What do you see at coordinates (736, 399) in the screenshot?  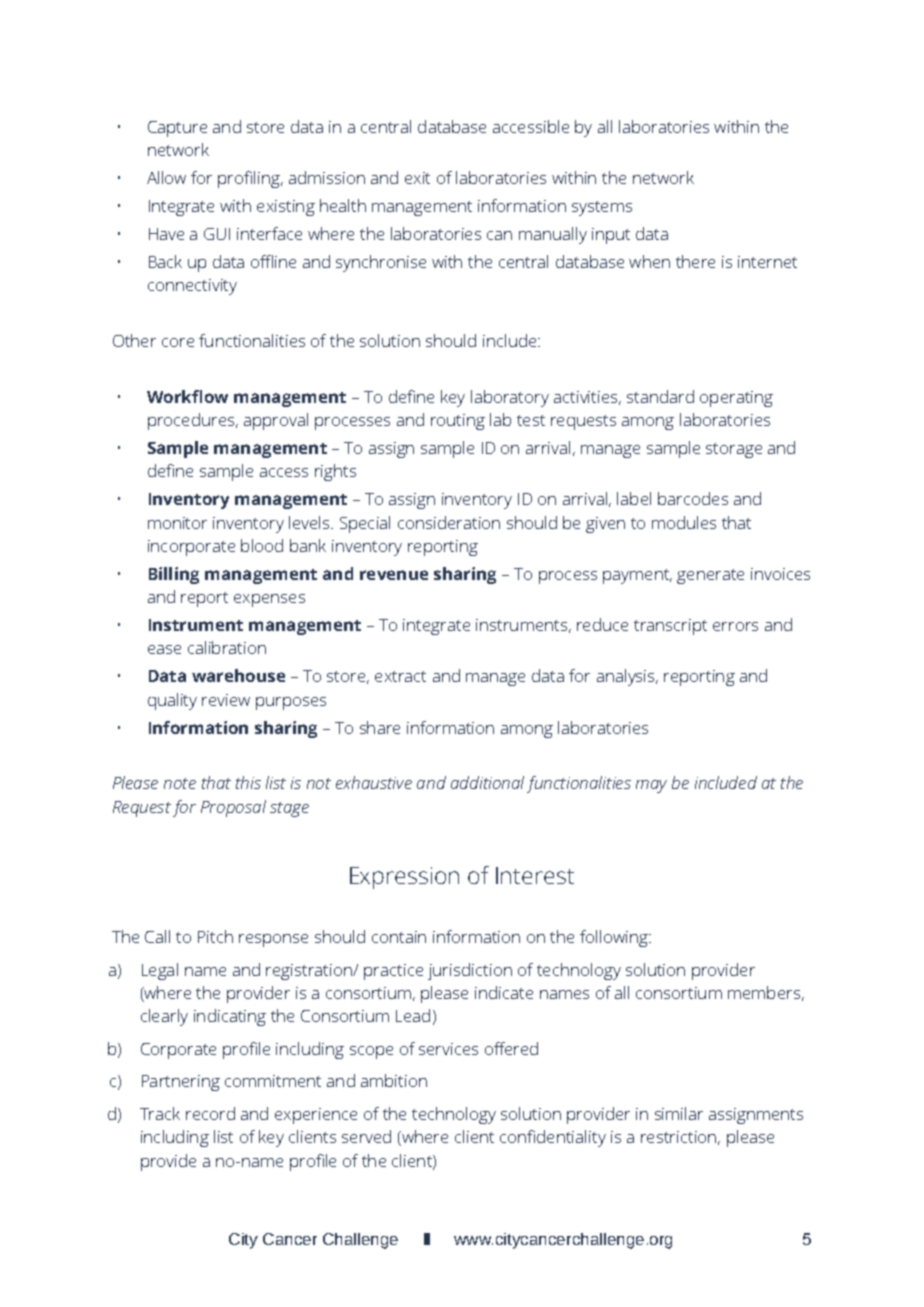 I see `operating` at bounding box center [736, 399].
